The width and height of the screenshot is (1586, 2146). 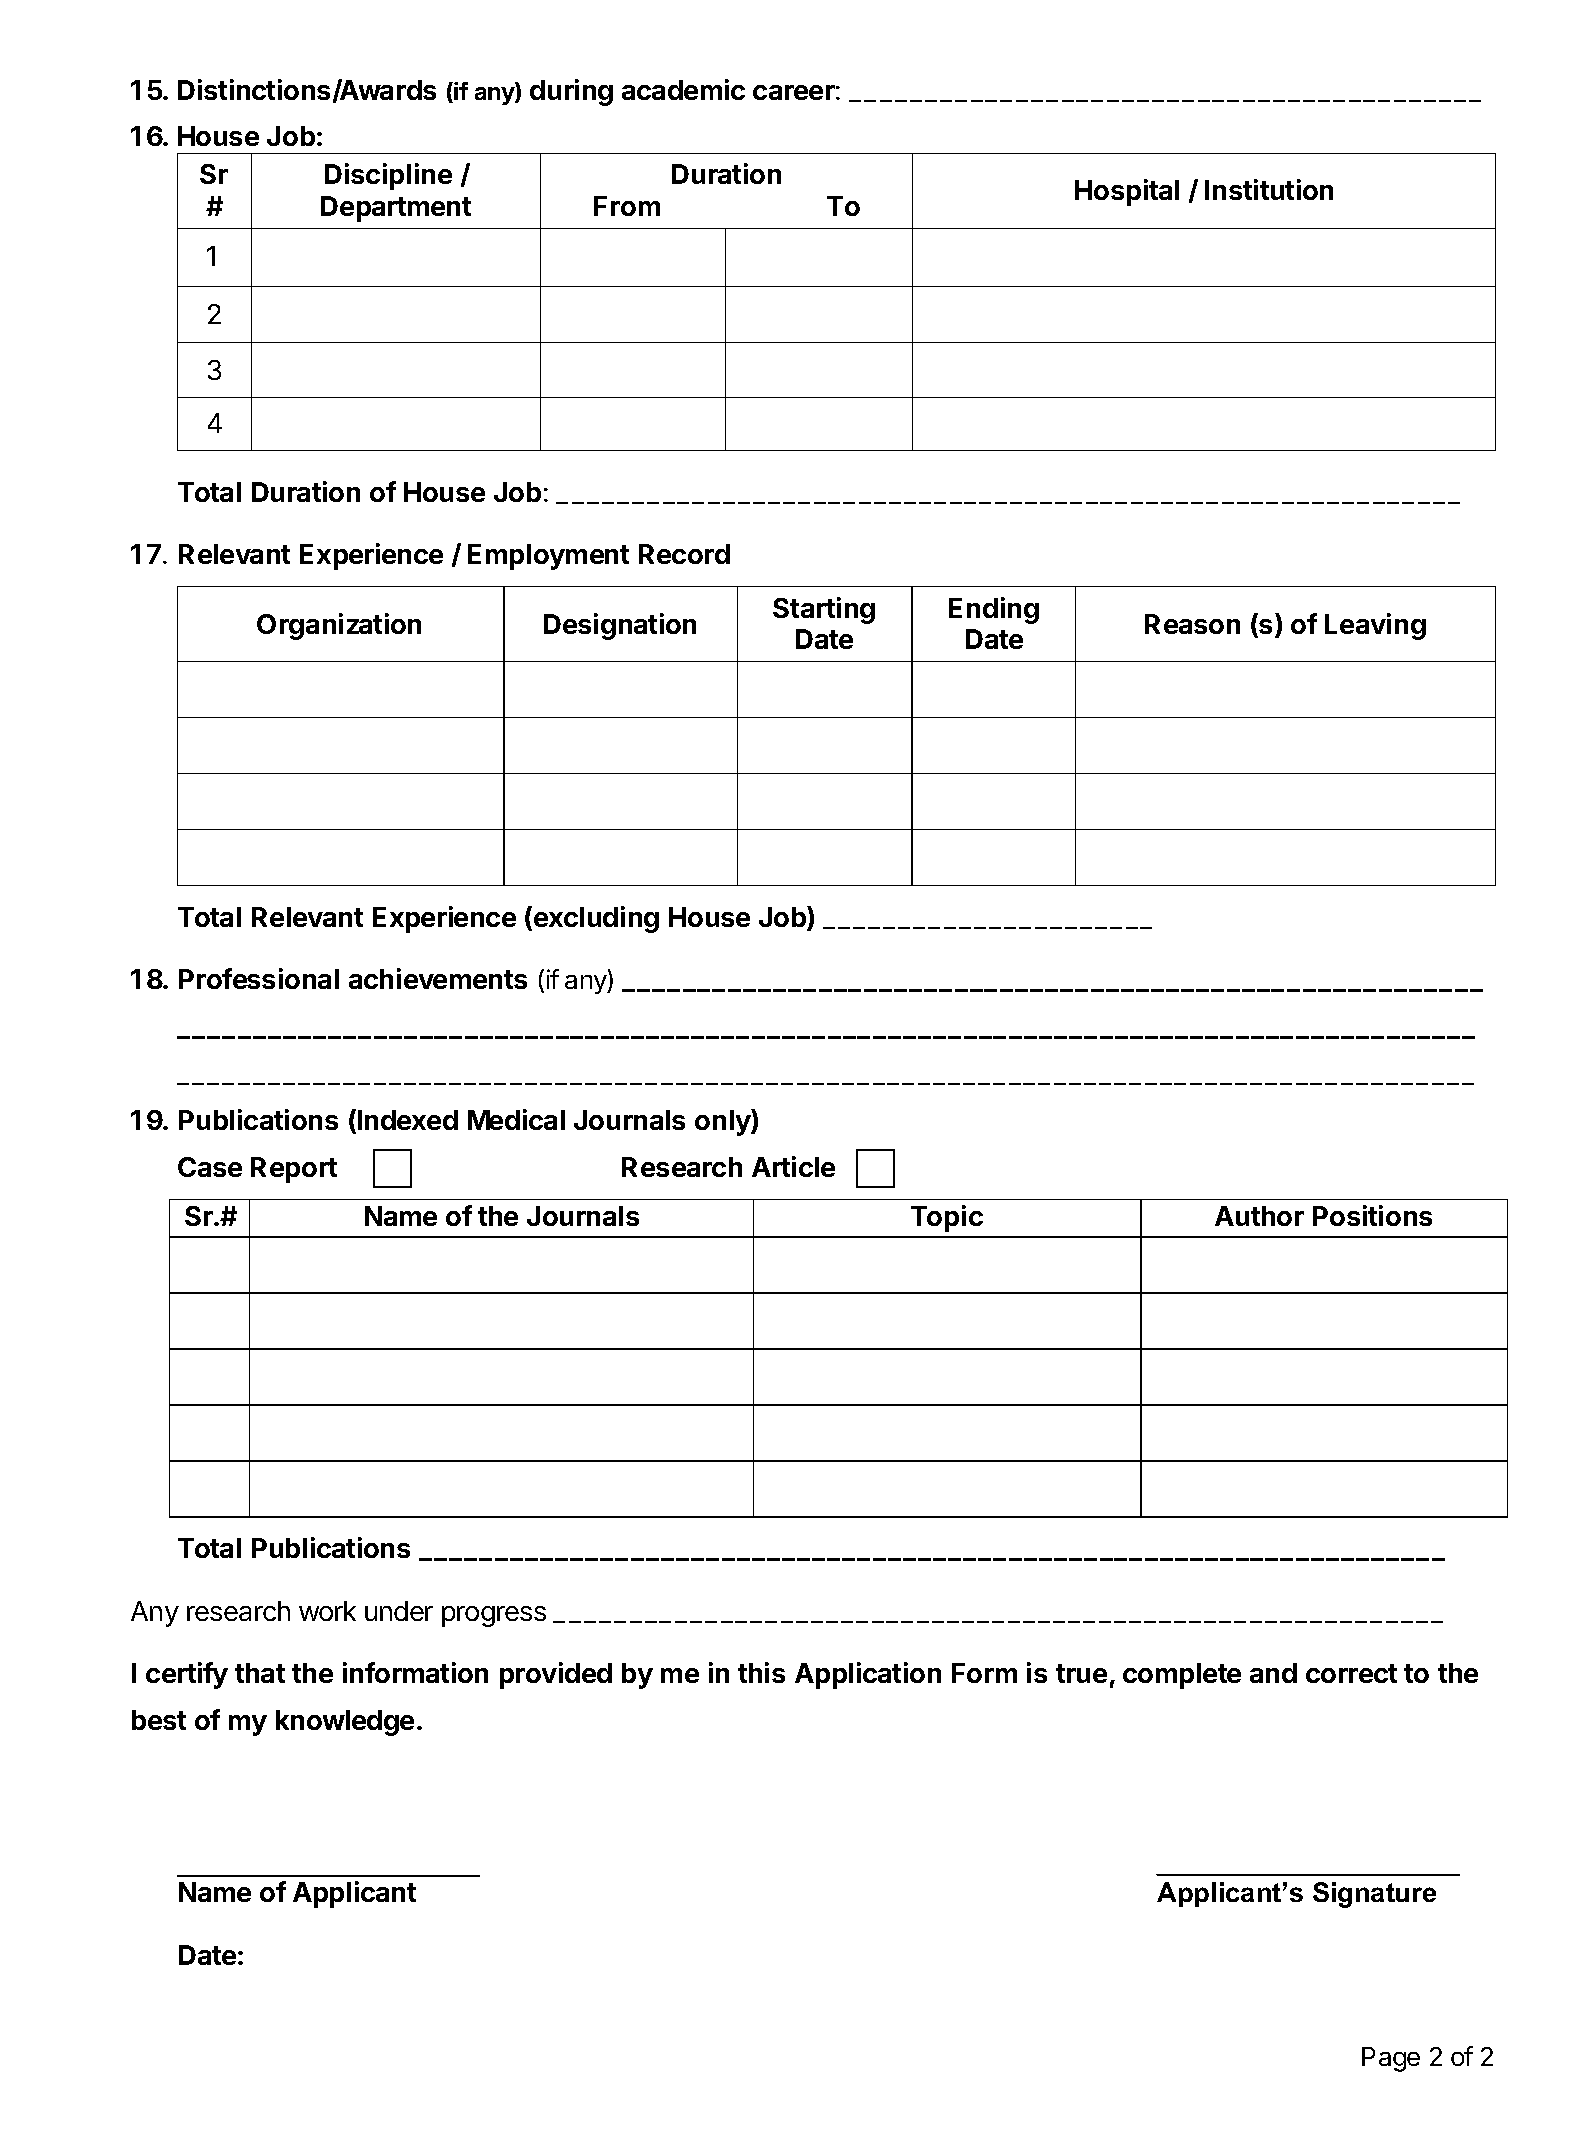 What do you see at coordinates (1192, 624) in the screenshot?
I see `Reason` at bounding box center [1192, 624].
